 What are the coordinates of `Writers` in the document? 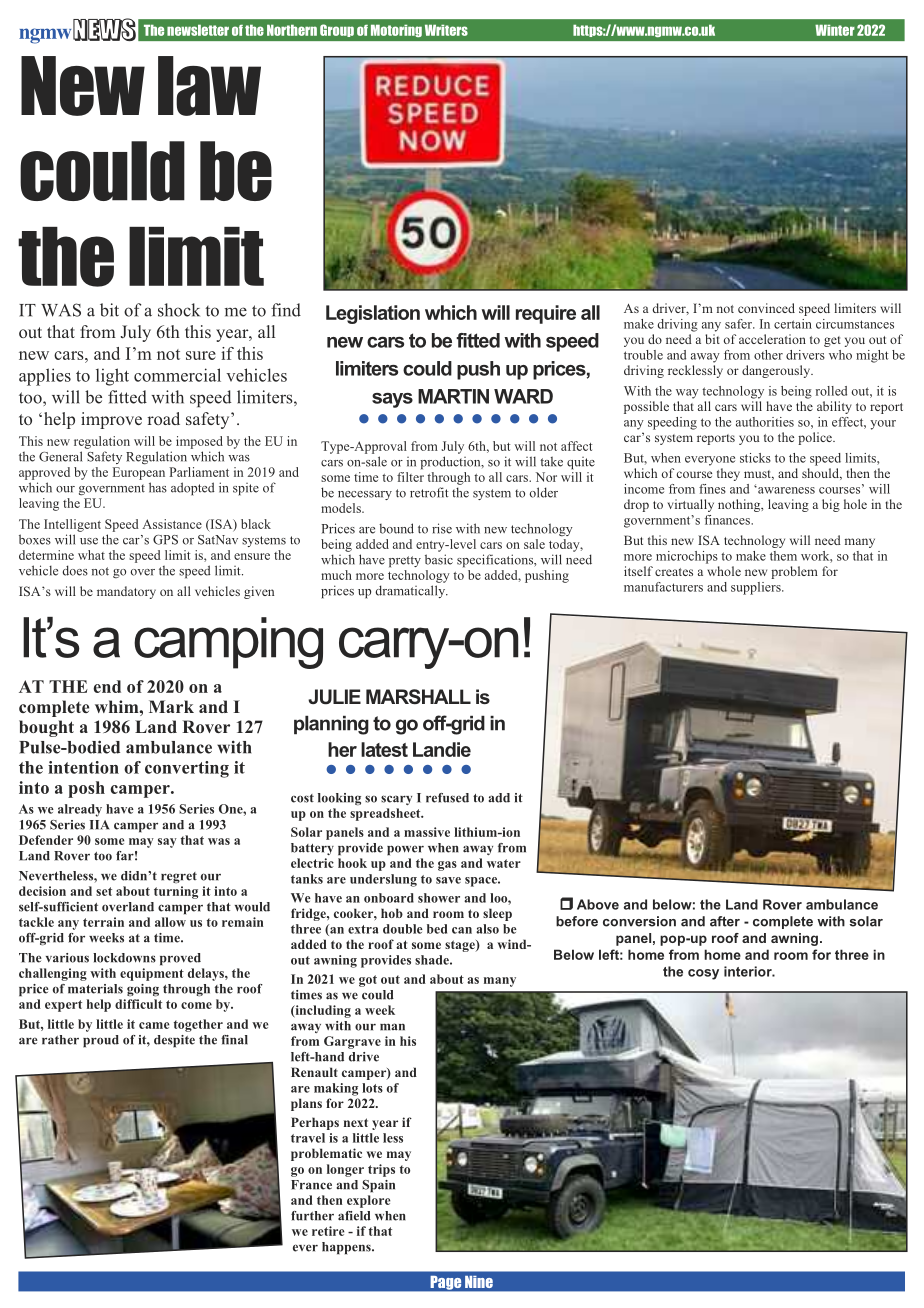 It's located at (446, 30).
